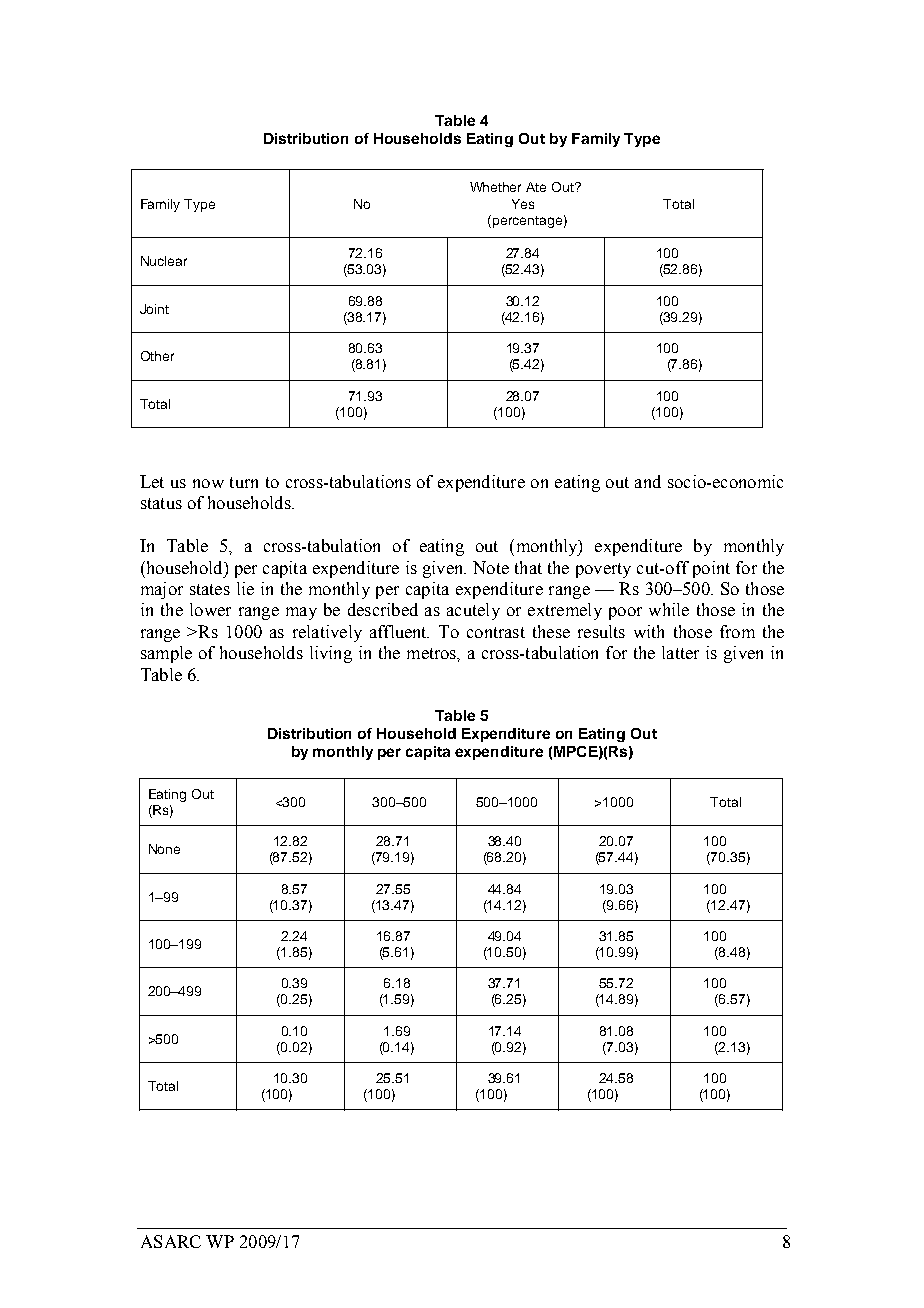 This page has height=1308, width=924. What do you see at coordinates (399, 631) in the page?
I see `affluent` at bounding box center [399, 631].
